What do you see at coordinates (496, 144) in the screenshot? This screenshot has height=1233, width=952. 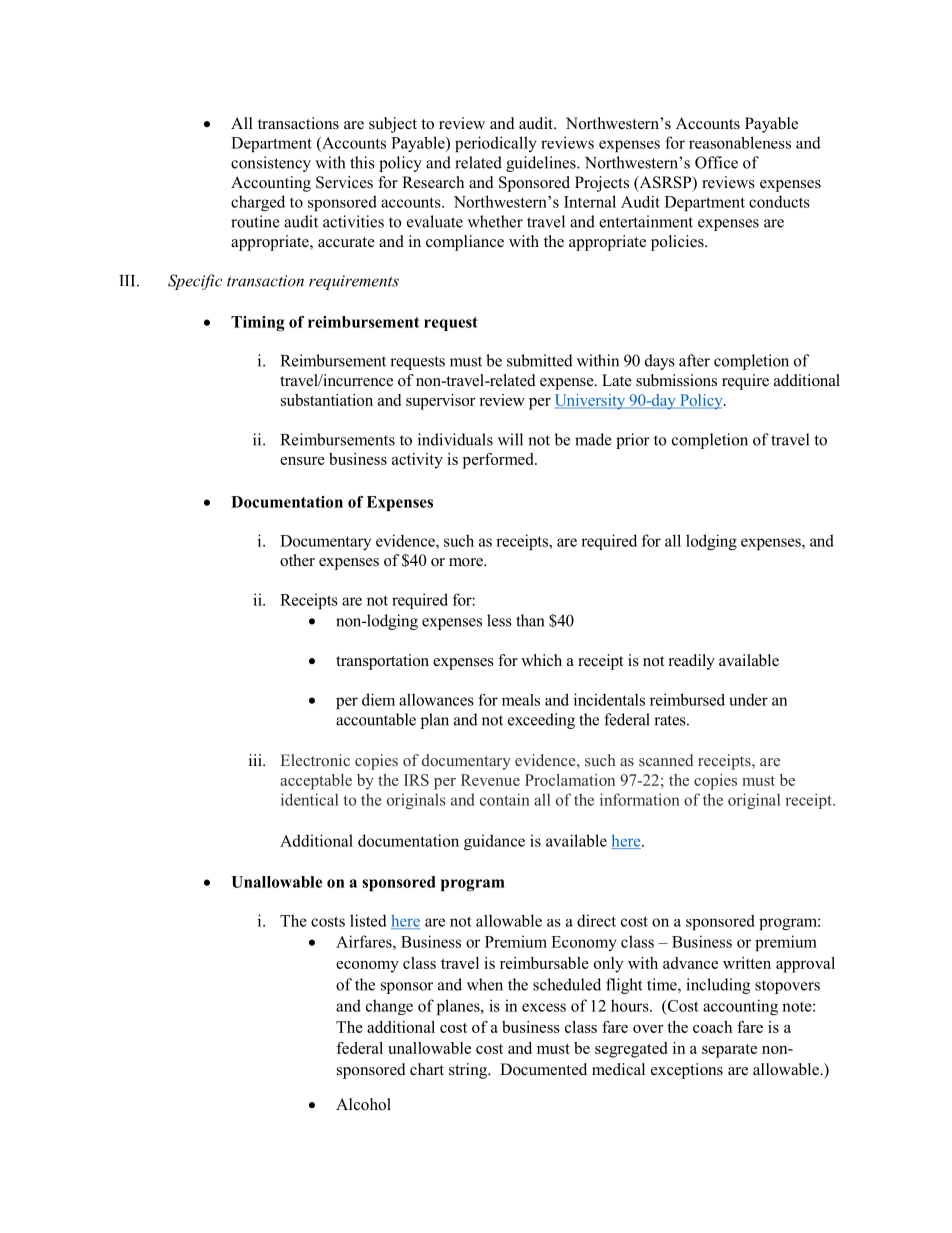 I see `periodically` at bounding box center [496, 144].
